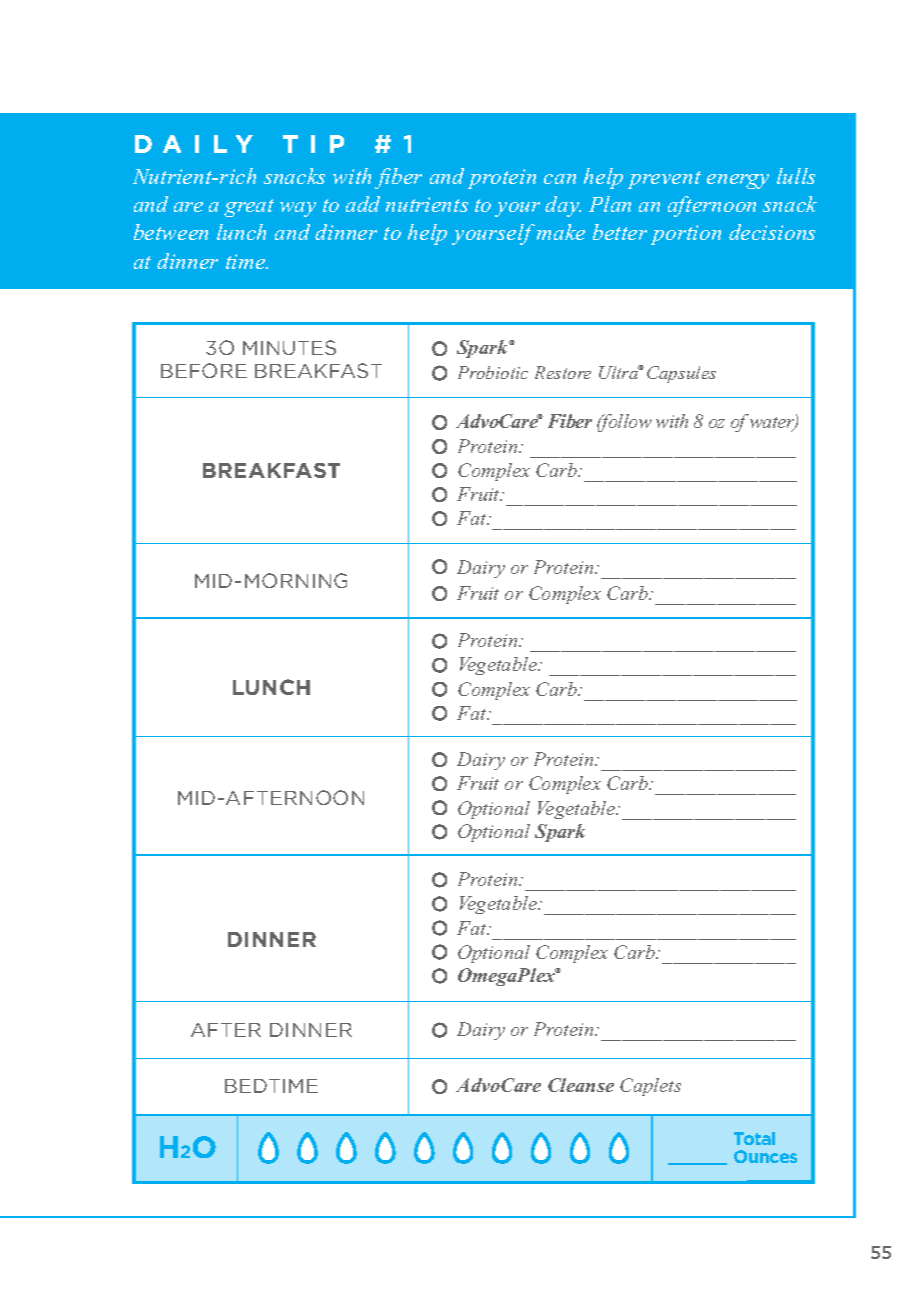 The height and width of the screenshot is (1294, 924). Describe the element at coordinates (738, 181) in the screenshot. I see `energy` at that location.
